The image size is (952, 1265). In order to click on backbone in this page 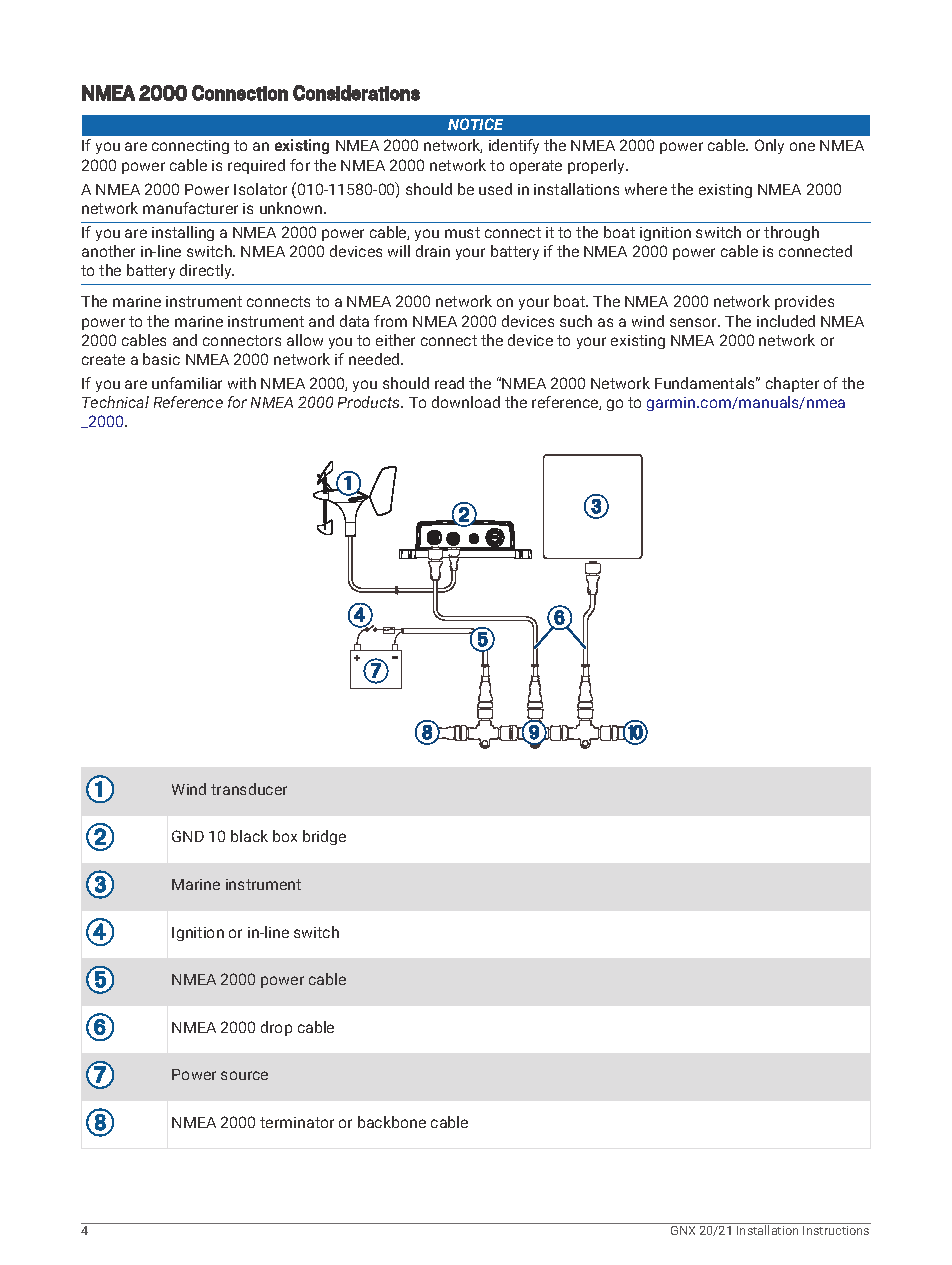, I will do `click(392, 1122)`.
